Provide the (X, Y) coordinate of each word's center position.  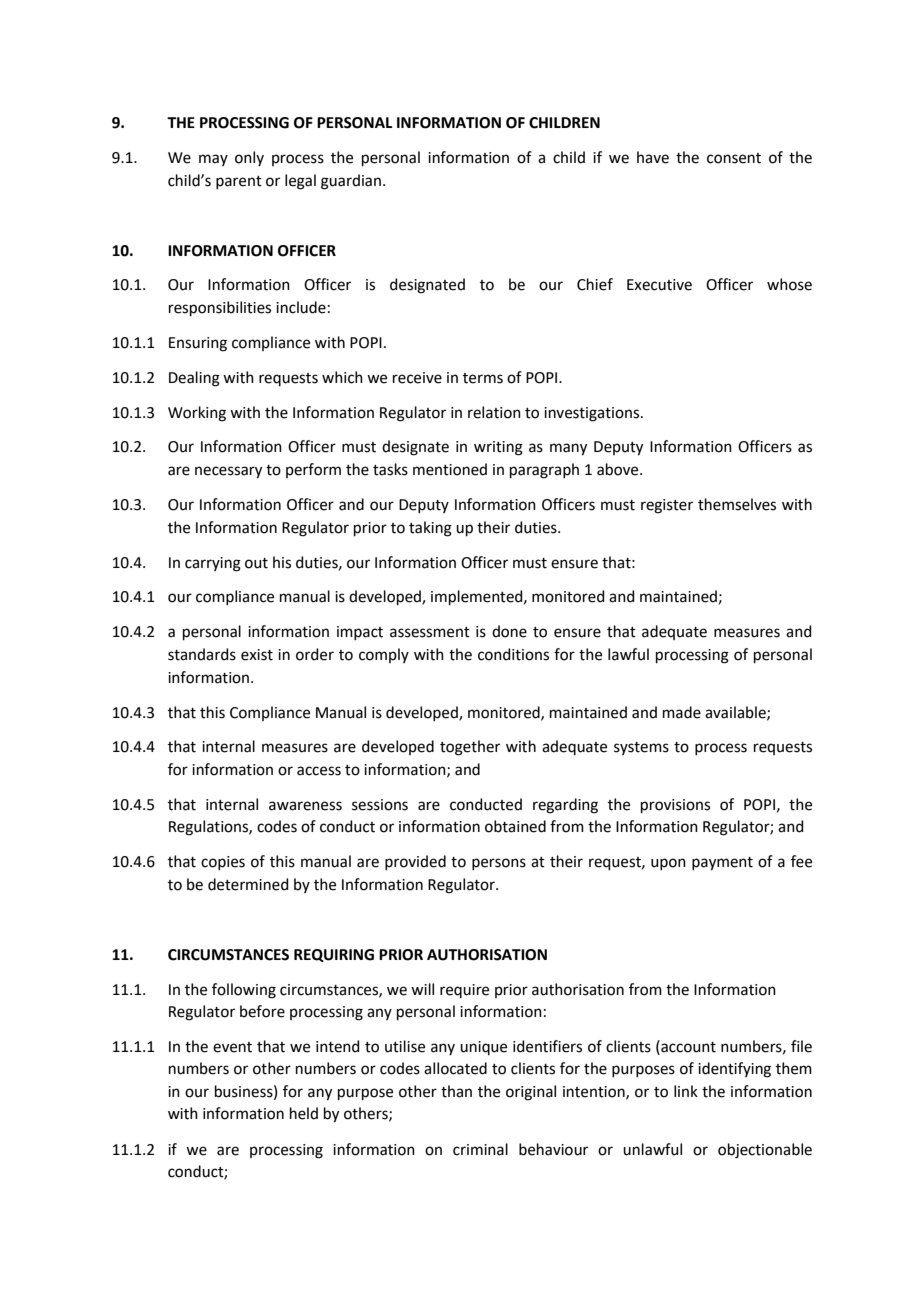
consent (734, 158)
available (736, 713)
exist (257, 655)
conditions (513, 654)
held (304, 1113)
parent (239, 182)
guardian (351, 182)
